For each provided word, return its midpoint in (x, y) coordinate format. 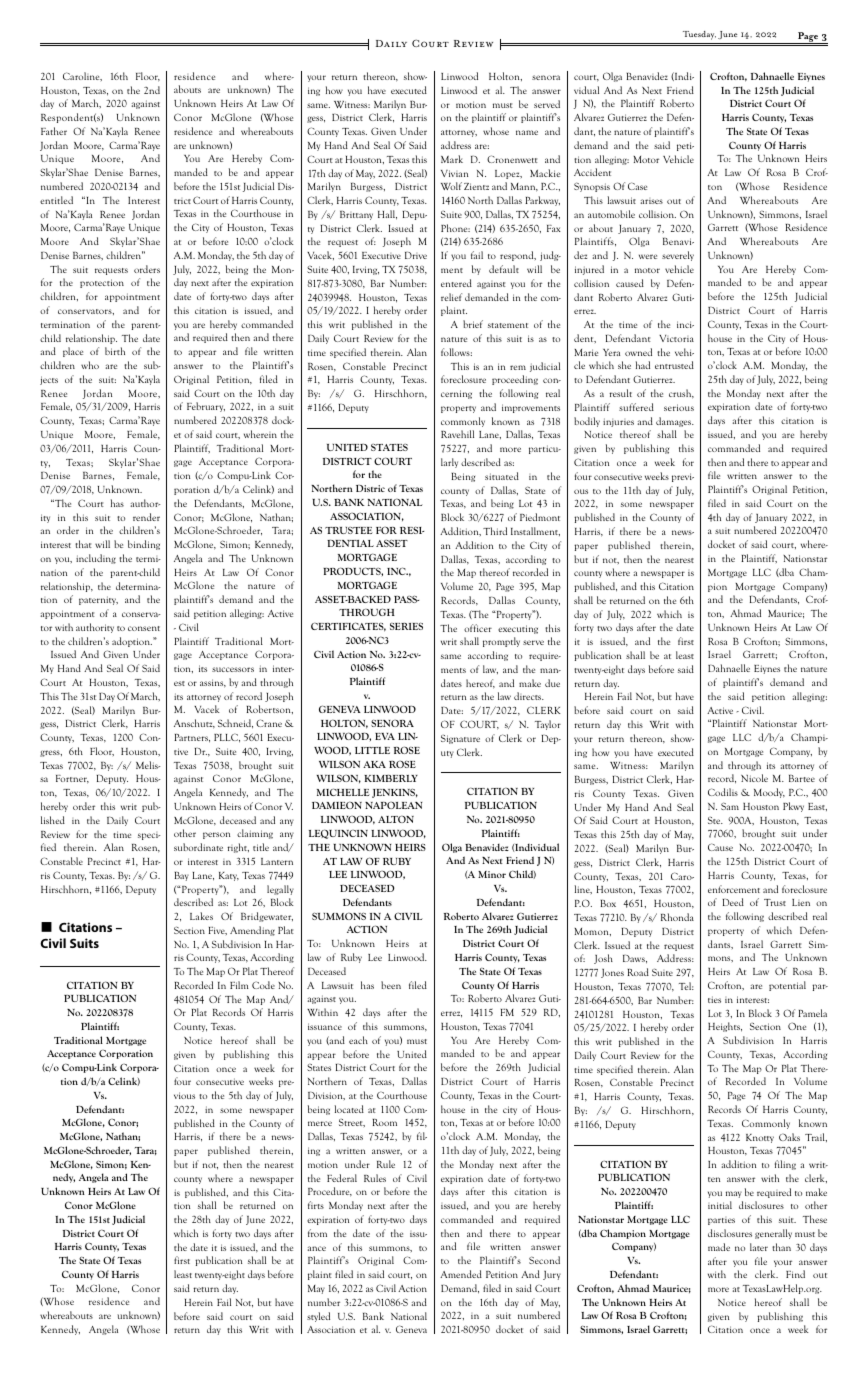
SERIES (406, 626)
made (719, 1247)
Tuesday (699, 35)
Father (54, 131)
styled (318, 1317)
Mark (452, 159)
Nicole (754, 778)
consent (144, 628)
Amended (461, 1274)
